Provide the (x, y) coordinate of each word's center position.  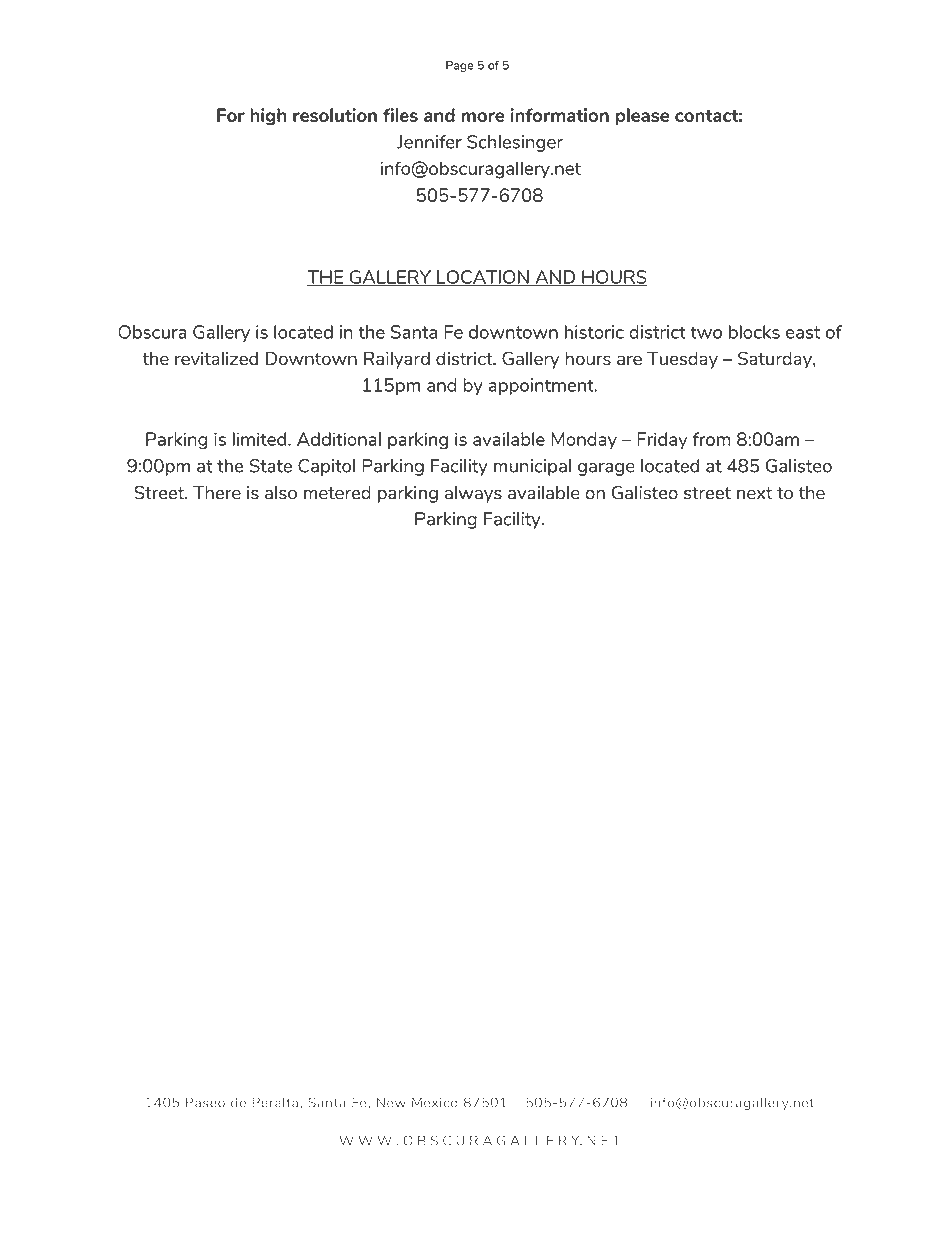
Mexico (435, 1102)
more (482, 117)
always (473, 494)
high (268, 117)
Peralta (275, 1102)
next (754, 493)
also (281, 493)
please (642, 116)
